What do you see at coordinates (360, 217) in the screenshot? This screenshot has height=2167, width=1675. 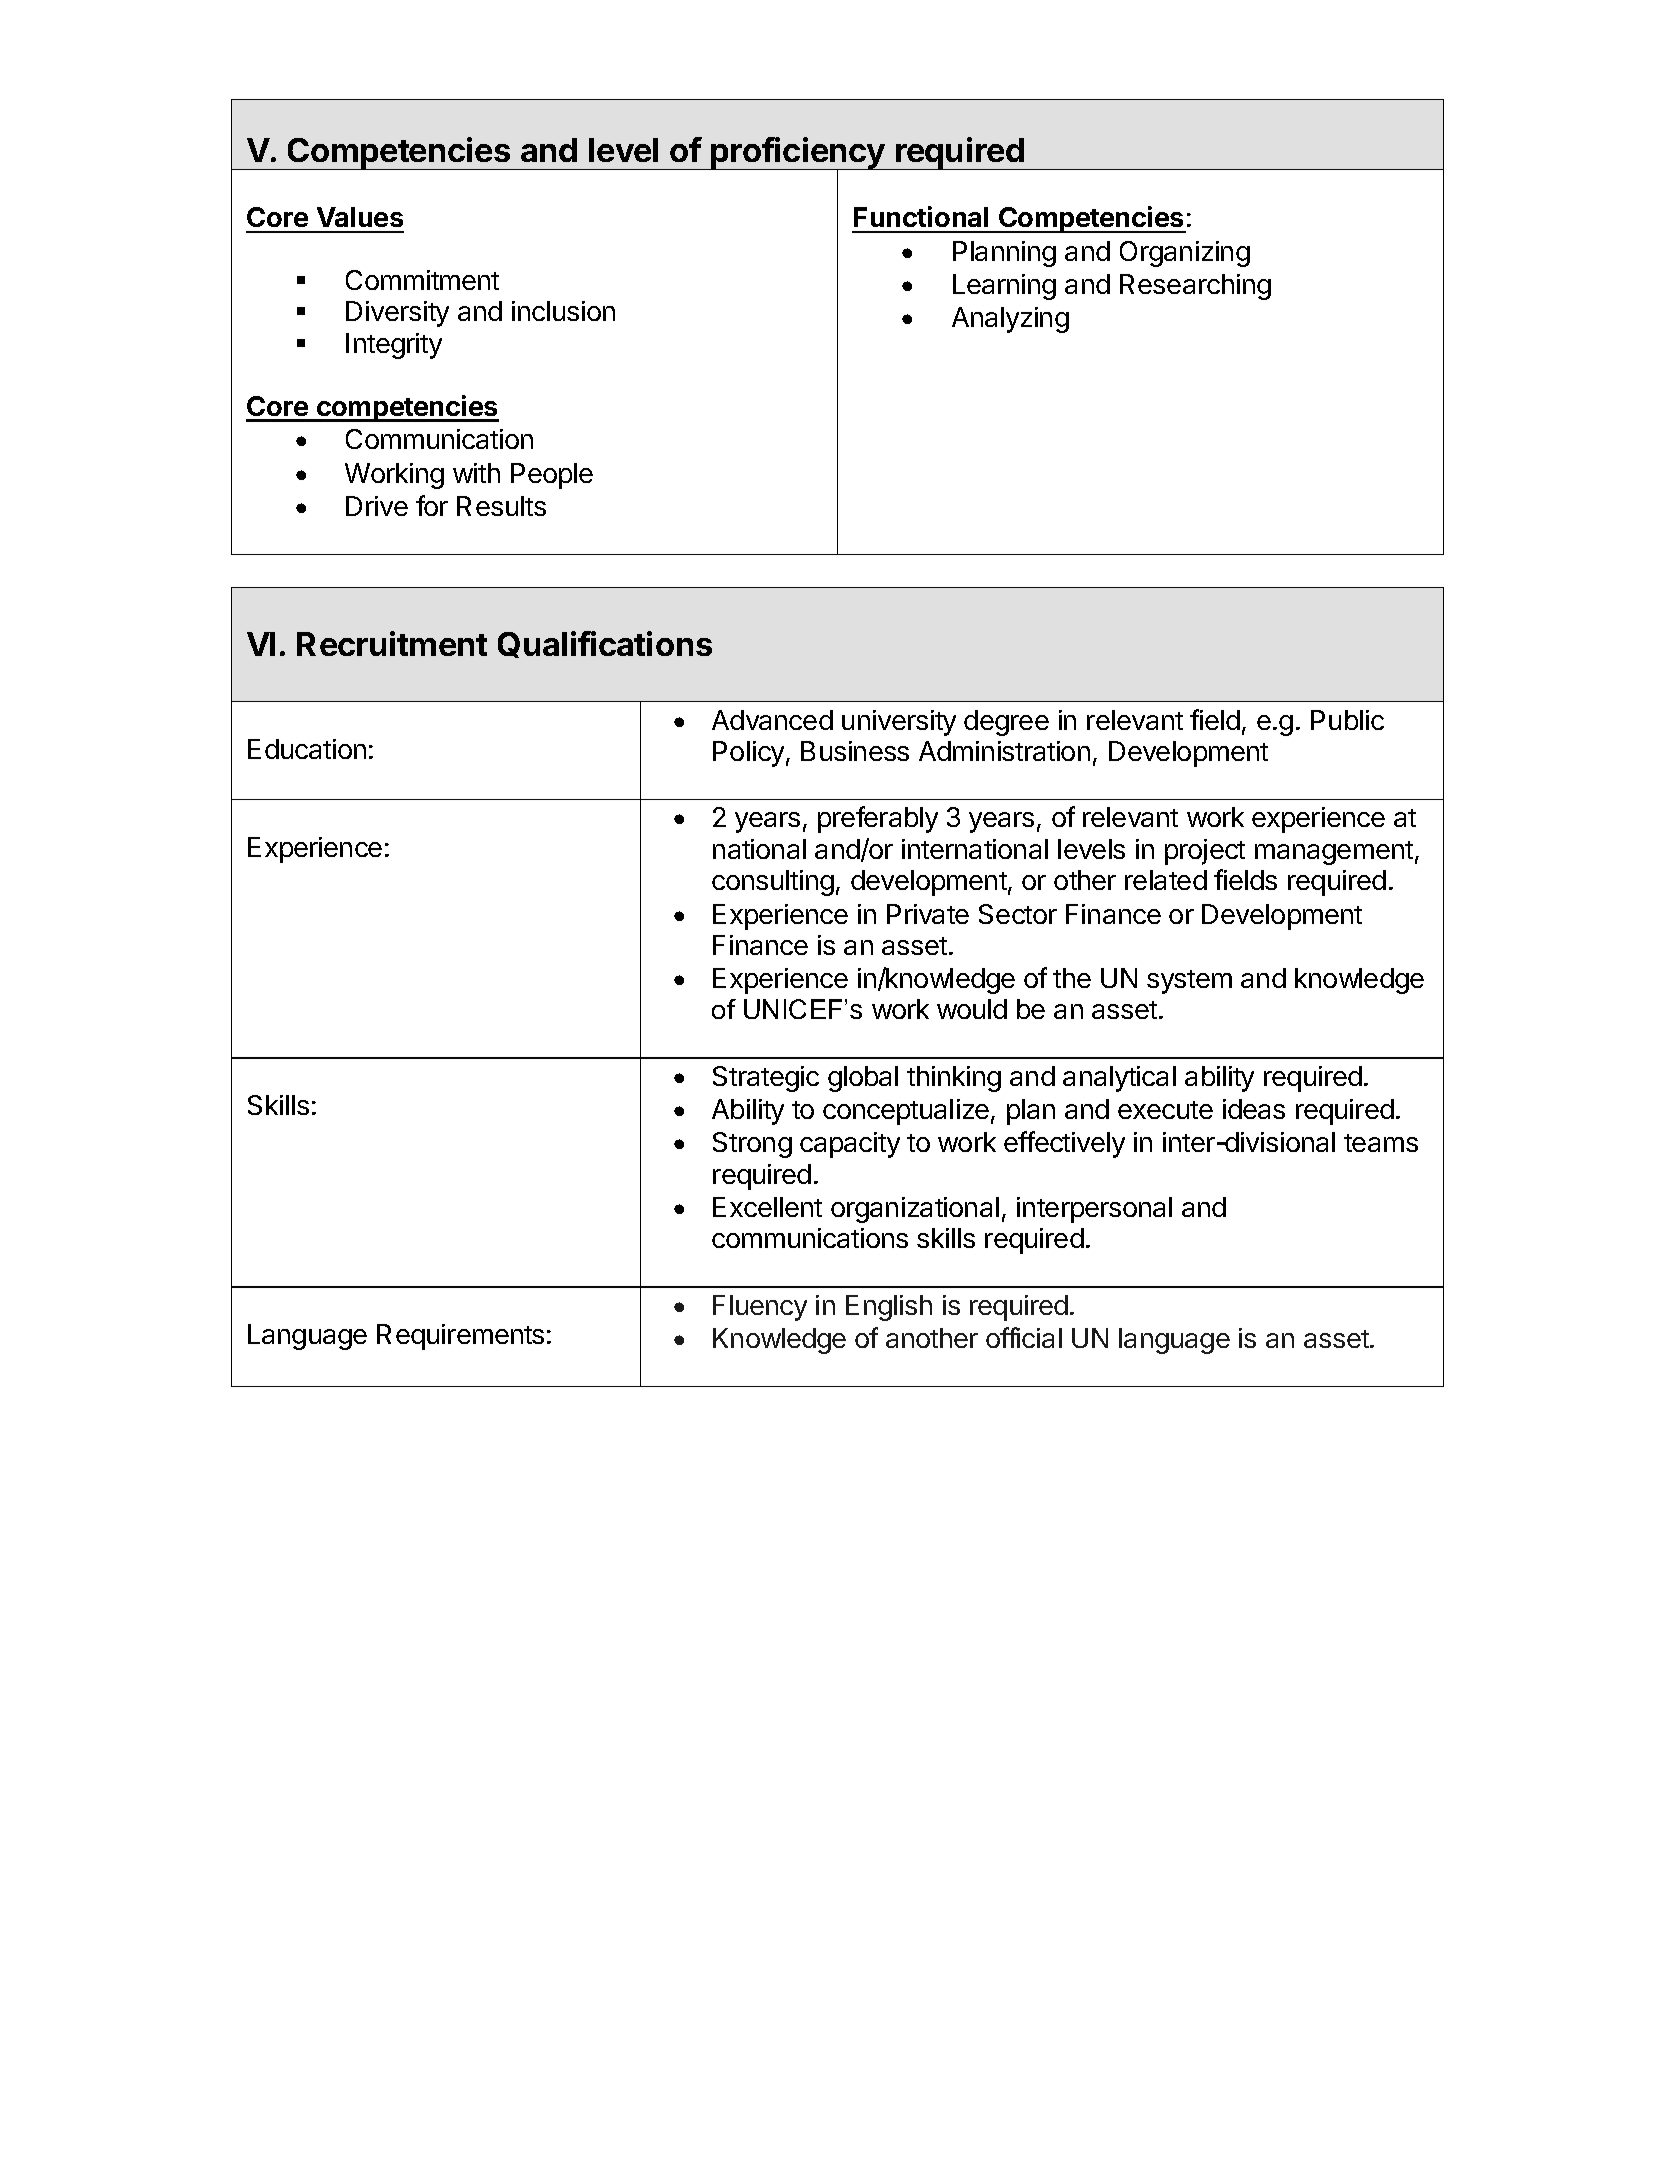 I see `Values` at bounding box center [360, 217].
